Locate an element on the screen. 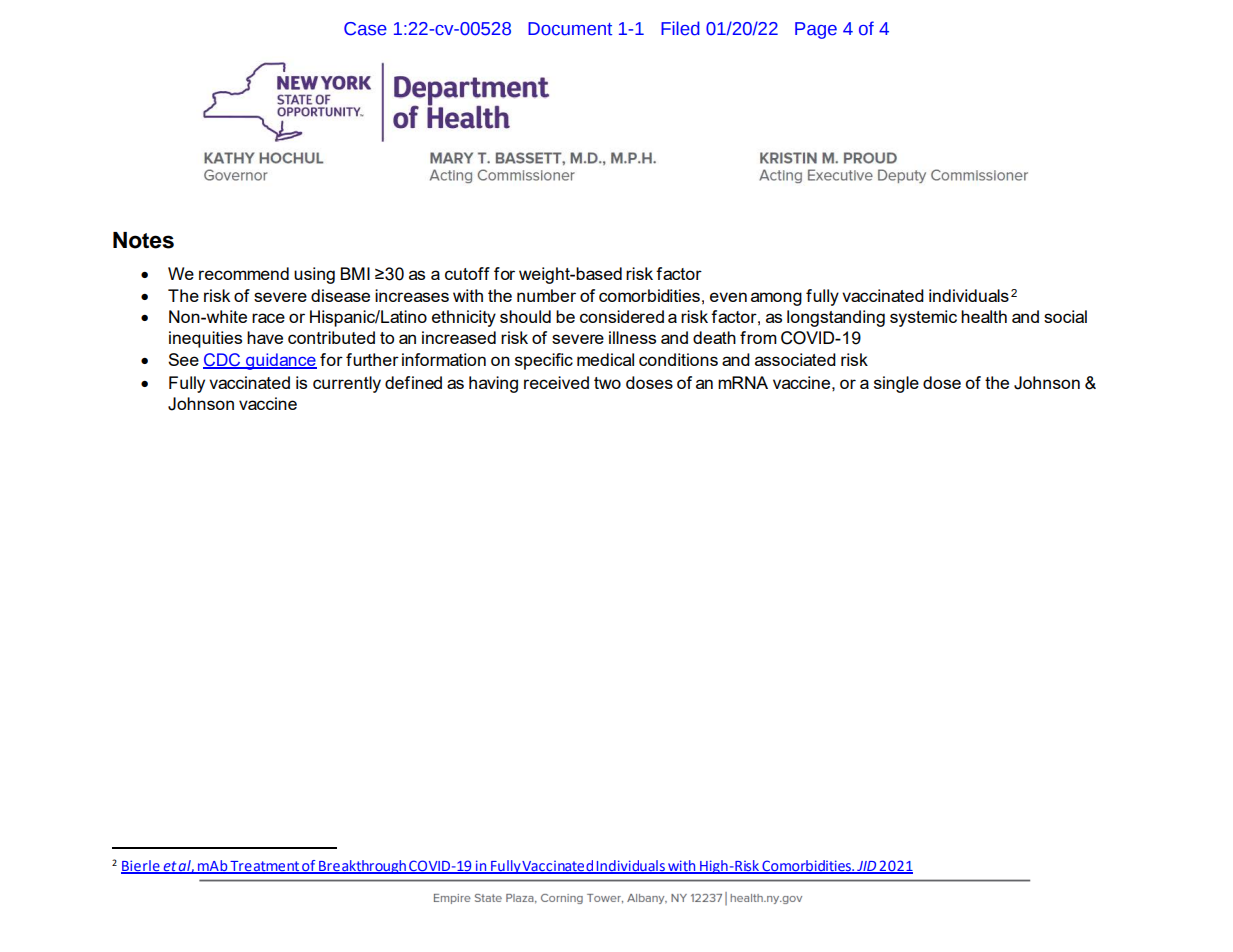  two is located at coordinates (607, 383).
